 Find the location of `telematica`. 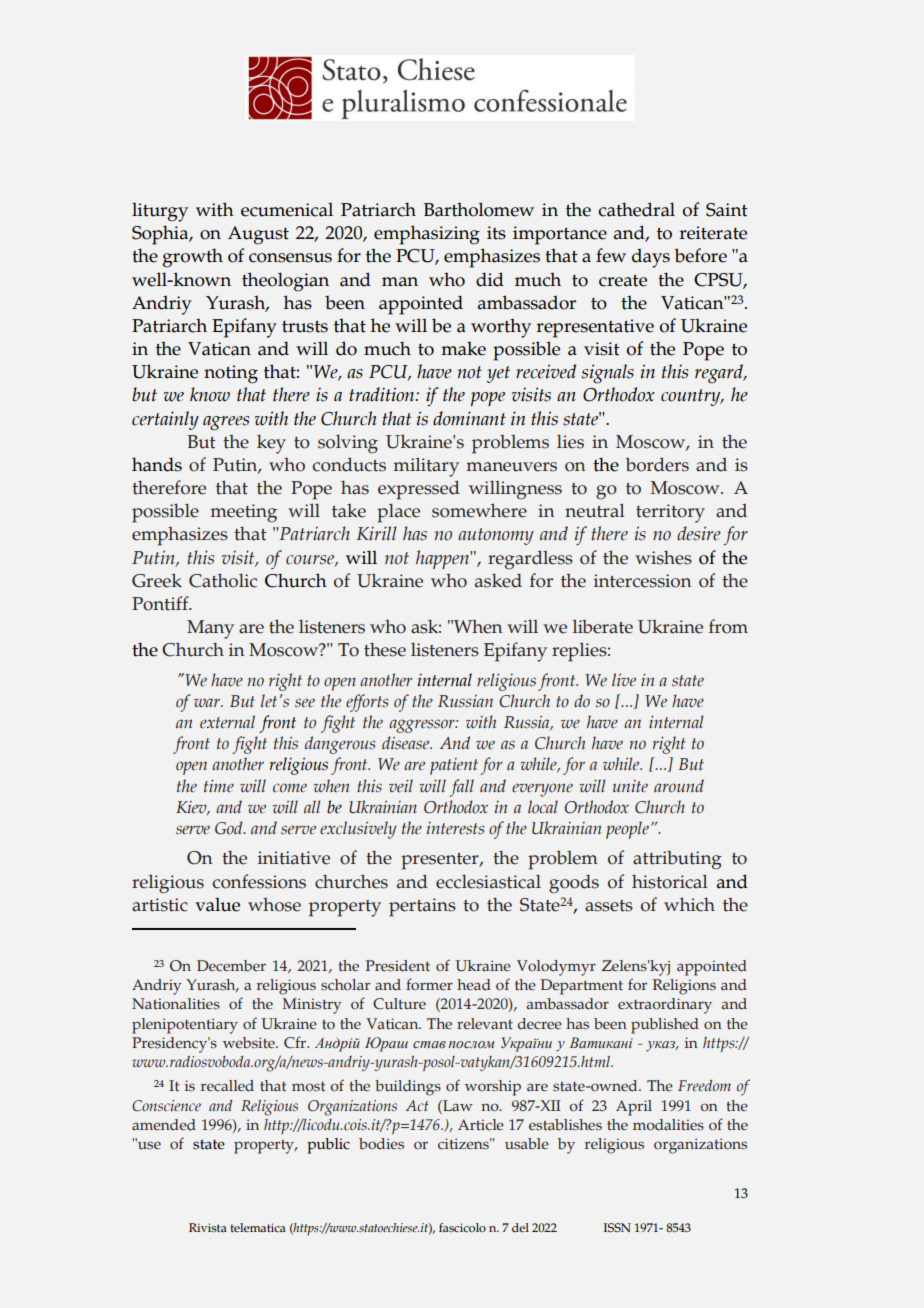

telematica is located at coordinates (258, 1227).
